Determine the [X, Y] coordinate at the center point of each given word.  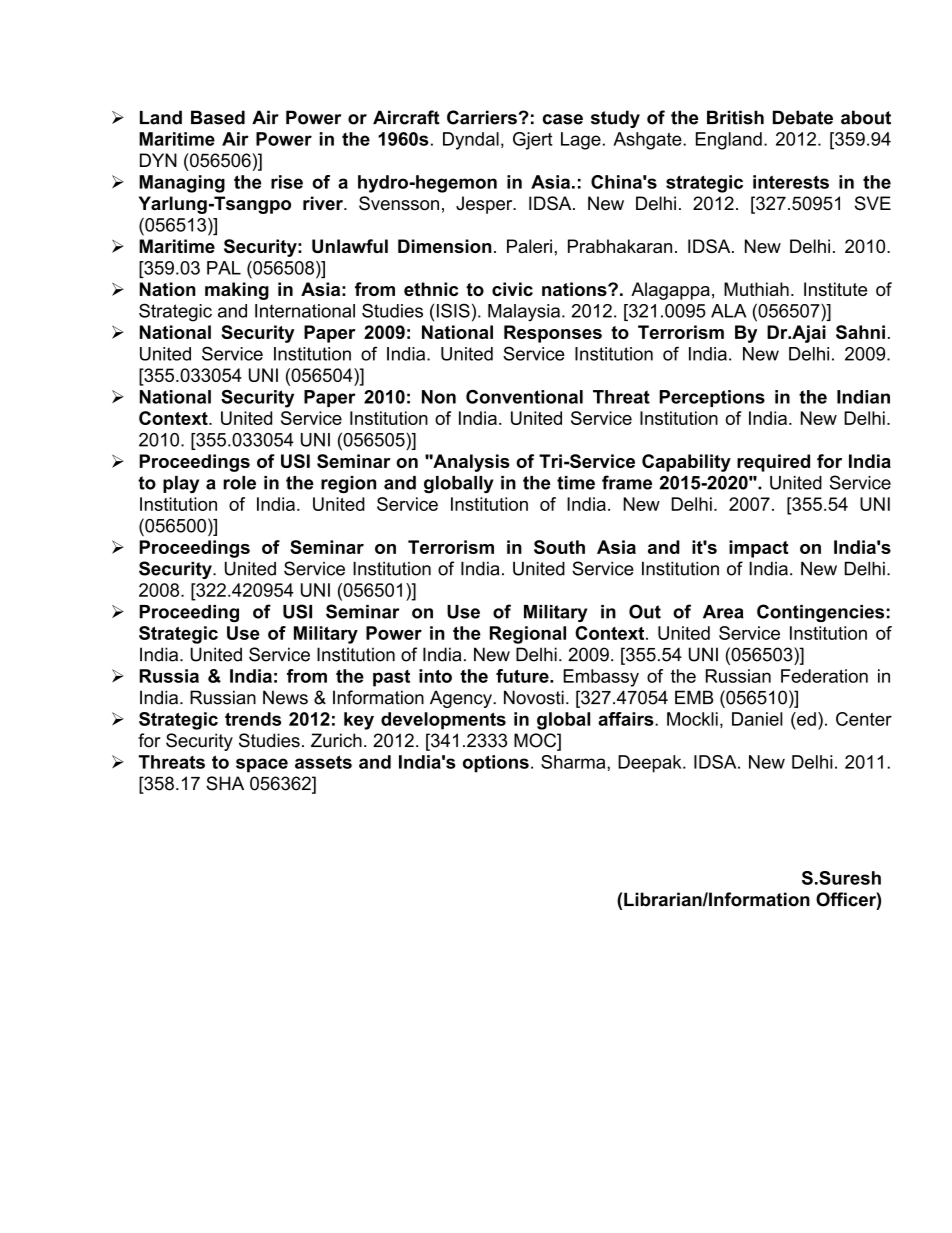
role [239, 483]
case [563, 119]
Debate [803, 117]
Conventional [524, 397]
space [262, 765]
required [773, 463]
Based [218, 117]
